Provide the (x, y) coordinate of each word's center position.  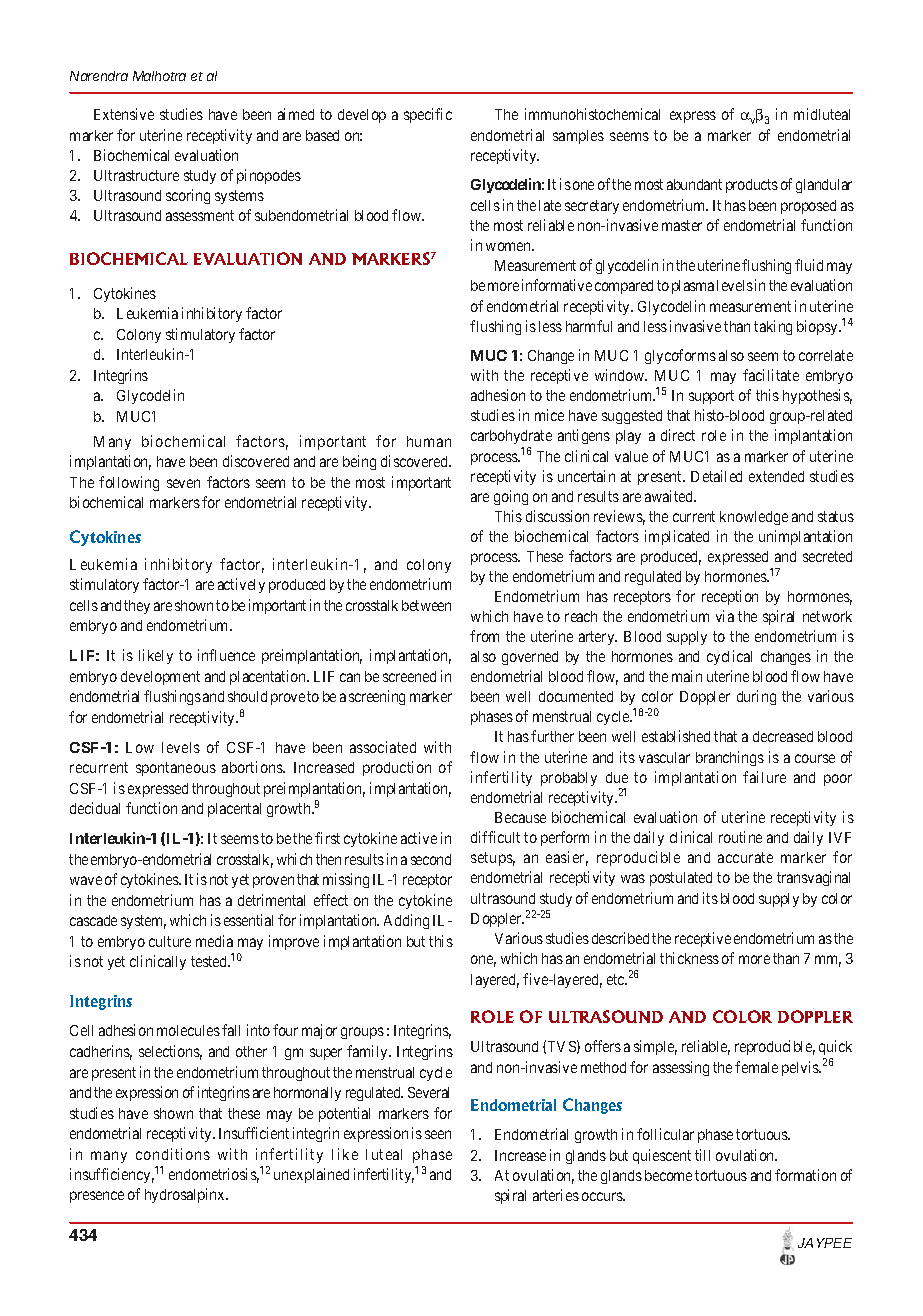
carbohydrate (511, 439)
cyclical (729, 657)
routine (740, 837)
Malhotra (159, 76)
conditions (173, 1154)
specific (428, 115)
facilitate (771, 375)
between (426, 605)
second (431, 859)
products (752, 186)
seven (183, 483)
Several (428, 1092)
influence (226, 655)
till (702, 1155)
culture (170, 941)
